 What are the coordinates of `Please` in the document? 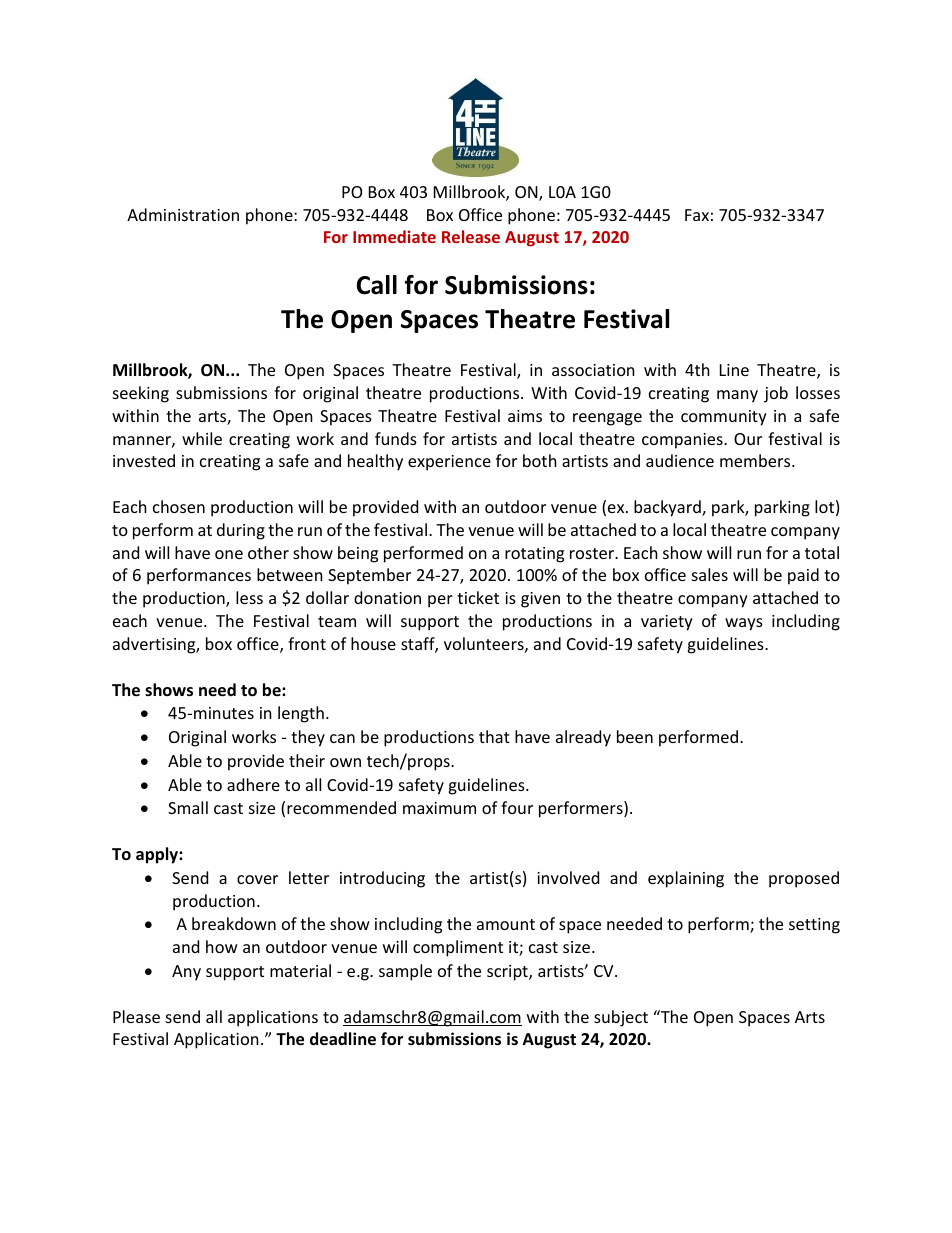 It's located at (136, 1016).
